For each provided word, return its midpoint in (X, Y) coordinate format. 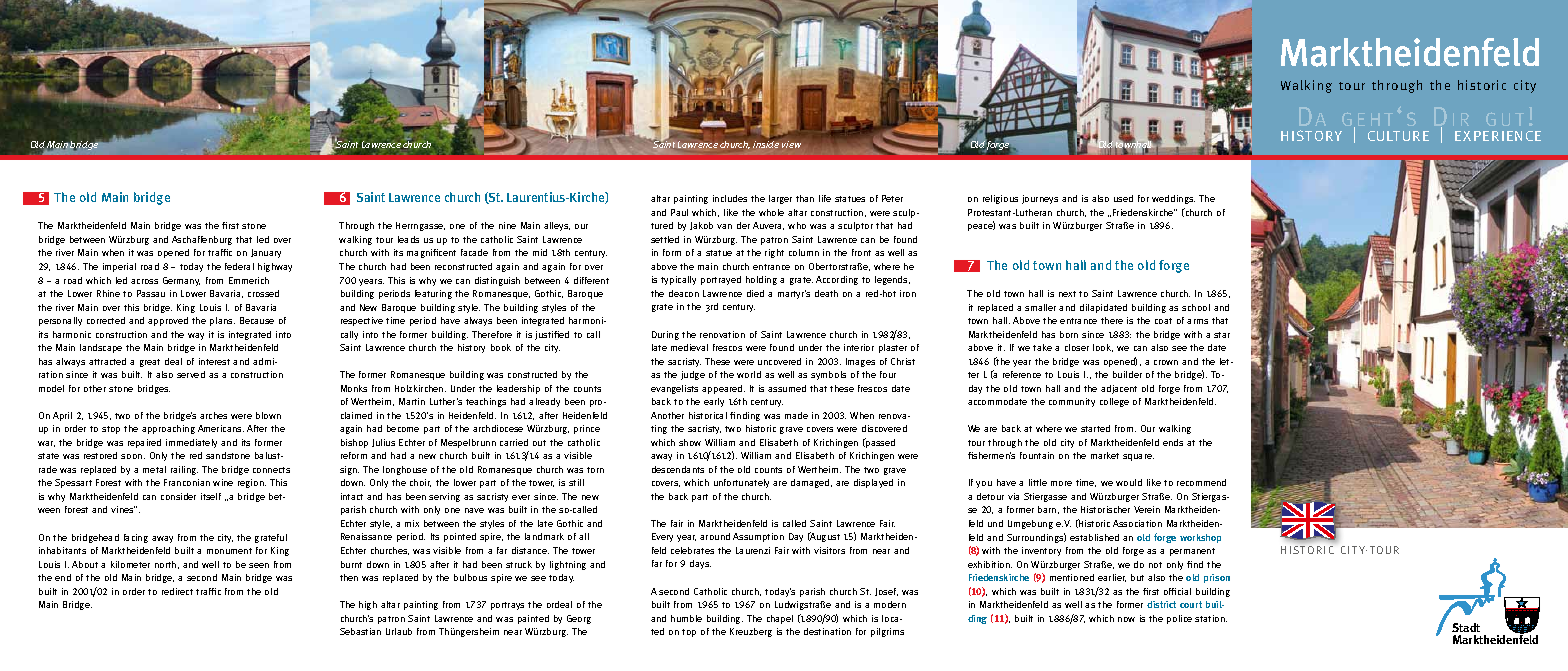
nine (507, 225)
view (791, 144)
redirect (177, 591)
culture (1398, 136)
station (1211, 618)
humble (686, 618)
